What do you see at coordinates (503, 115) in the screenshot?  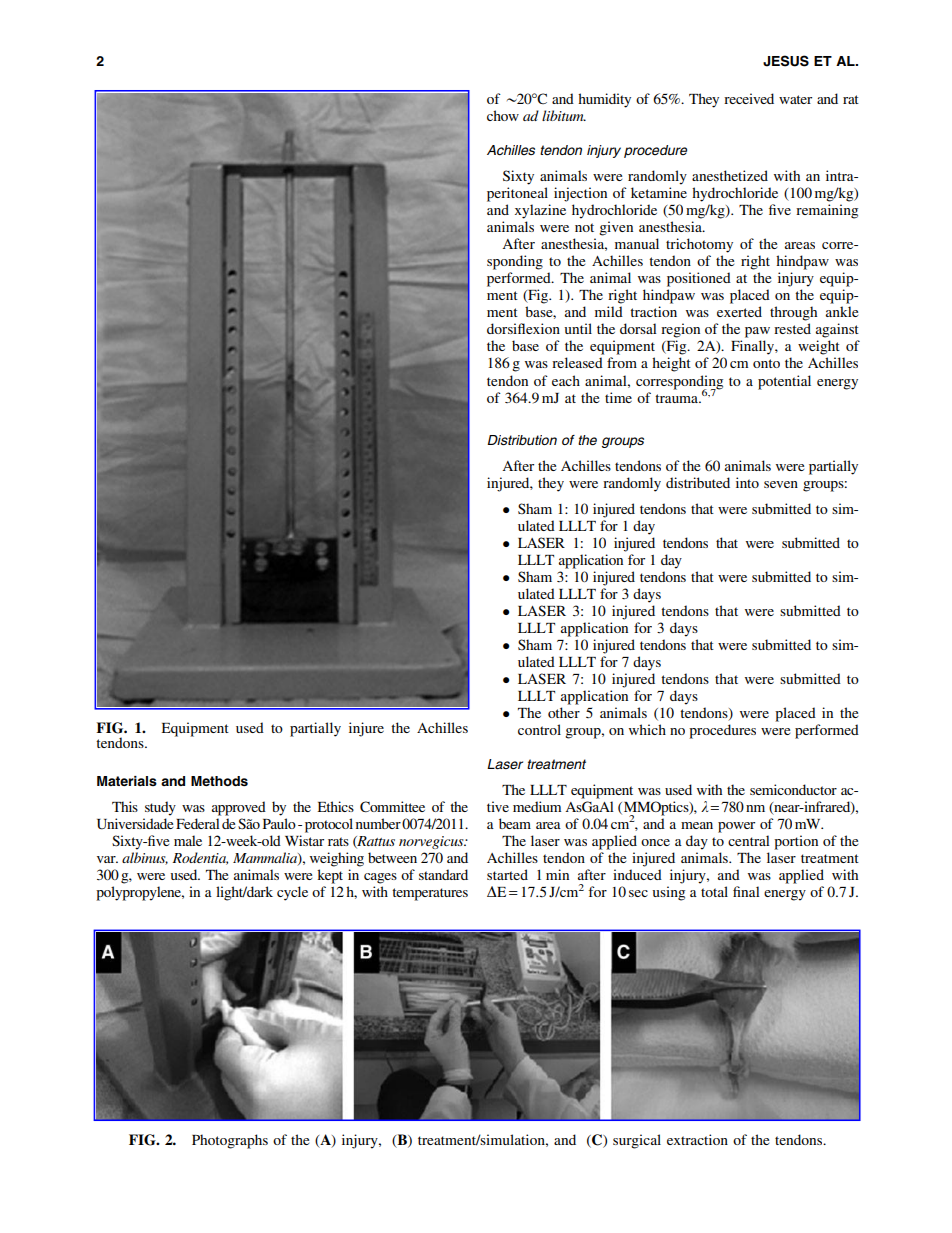 I see `chow` at bounding box center [503, 115].
